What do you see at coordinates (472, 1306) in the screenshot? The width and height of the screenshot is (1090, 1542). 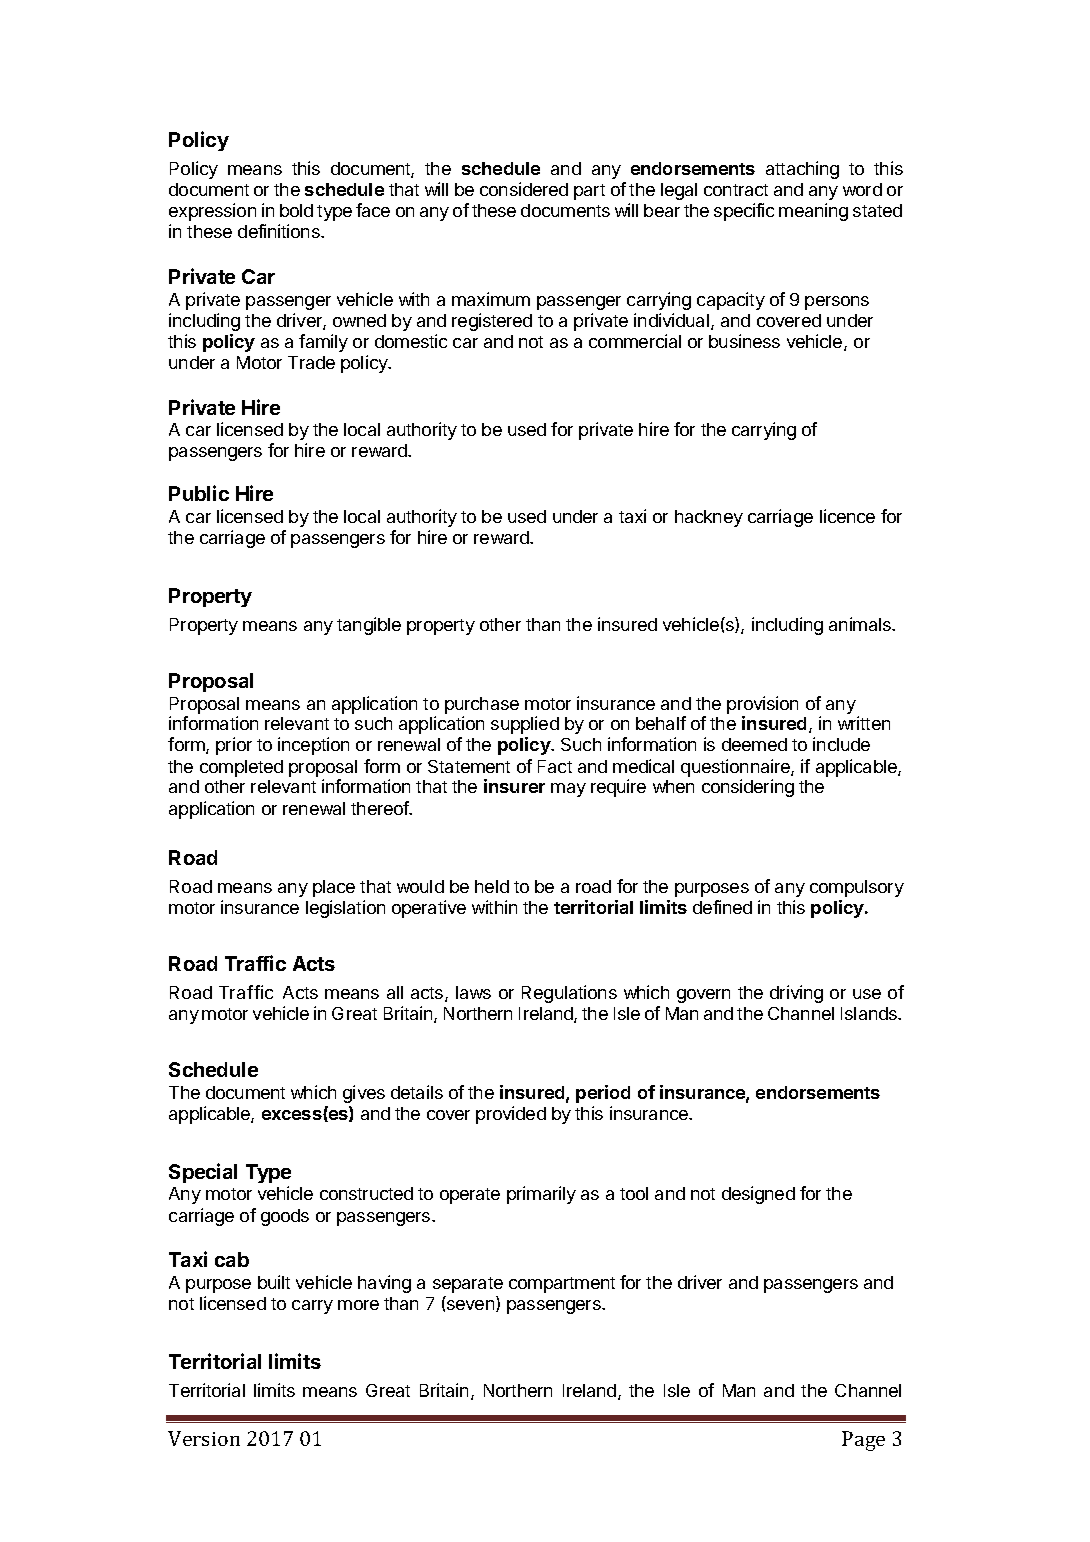 I see `seven` at bounding box center [472, 1306].
